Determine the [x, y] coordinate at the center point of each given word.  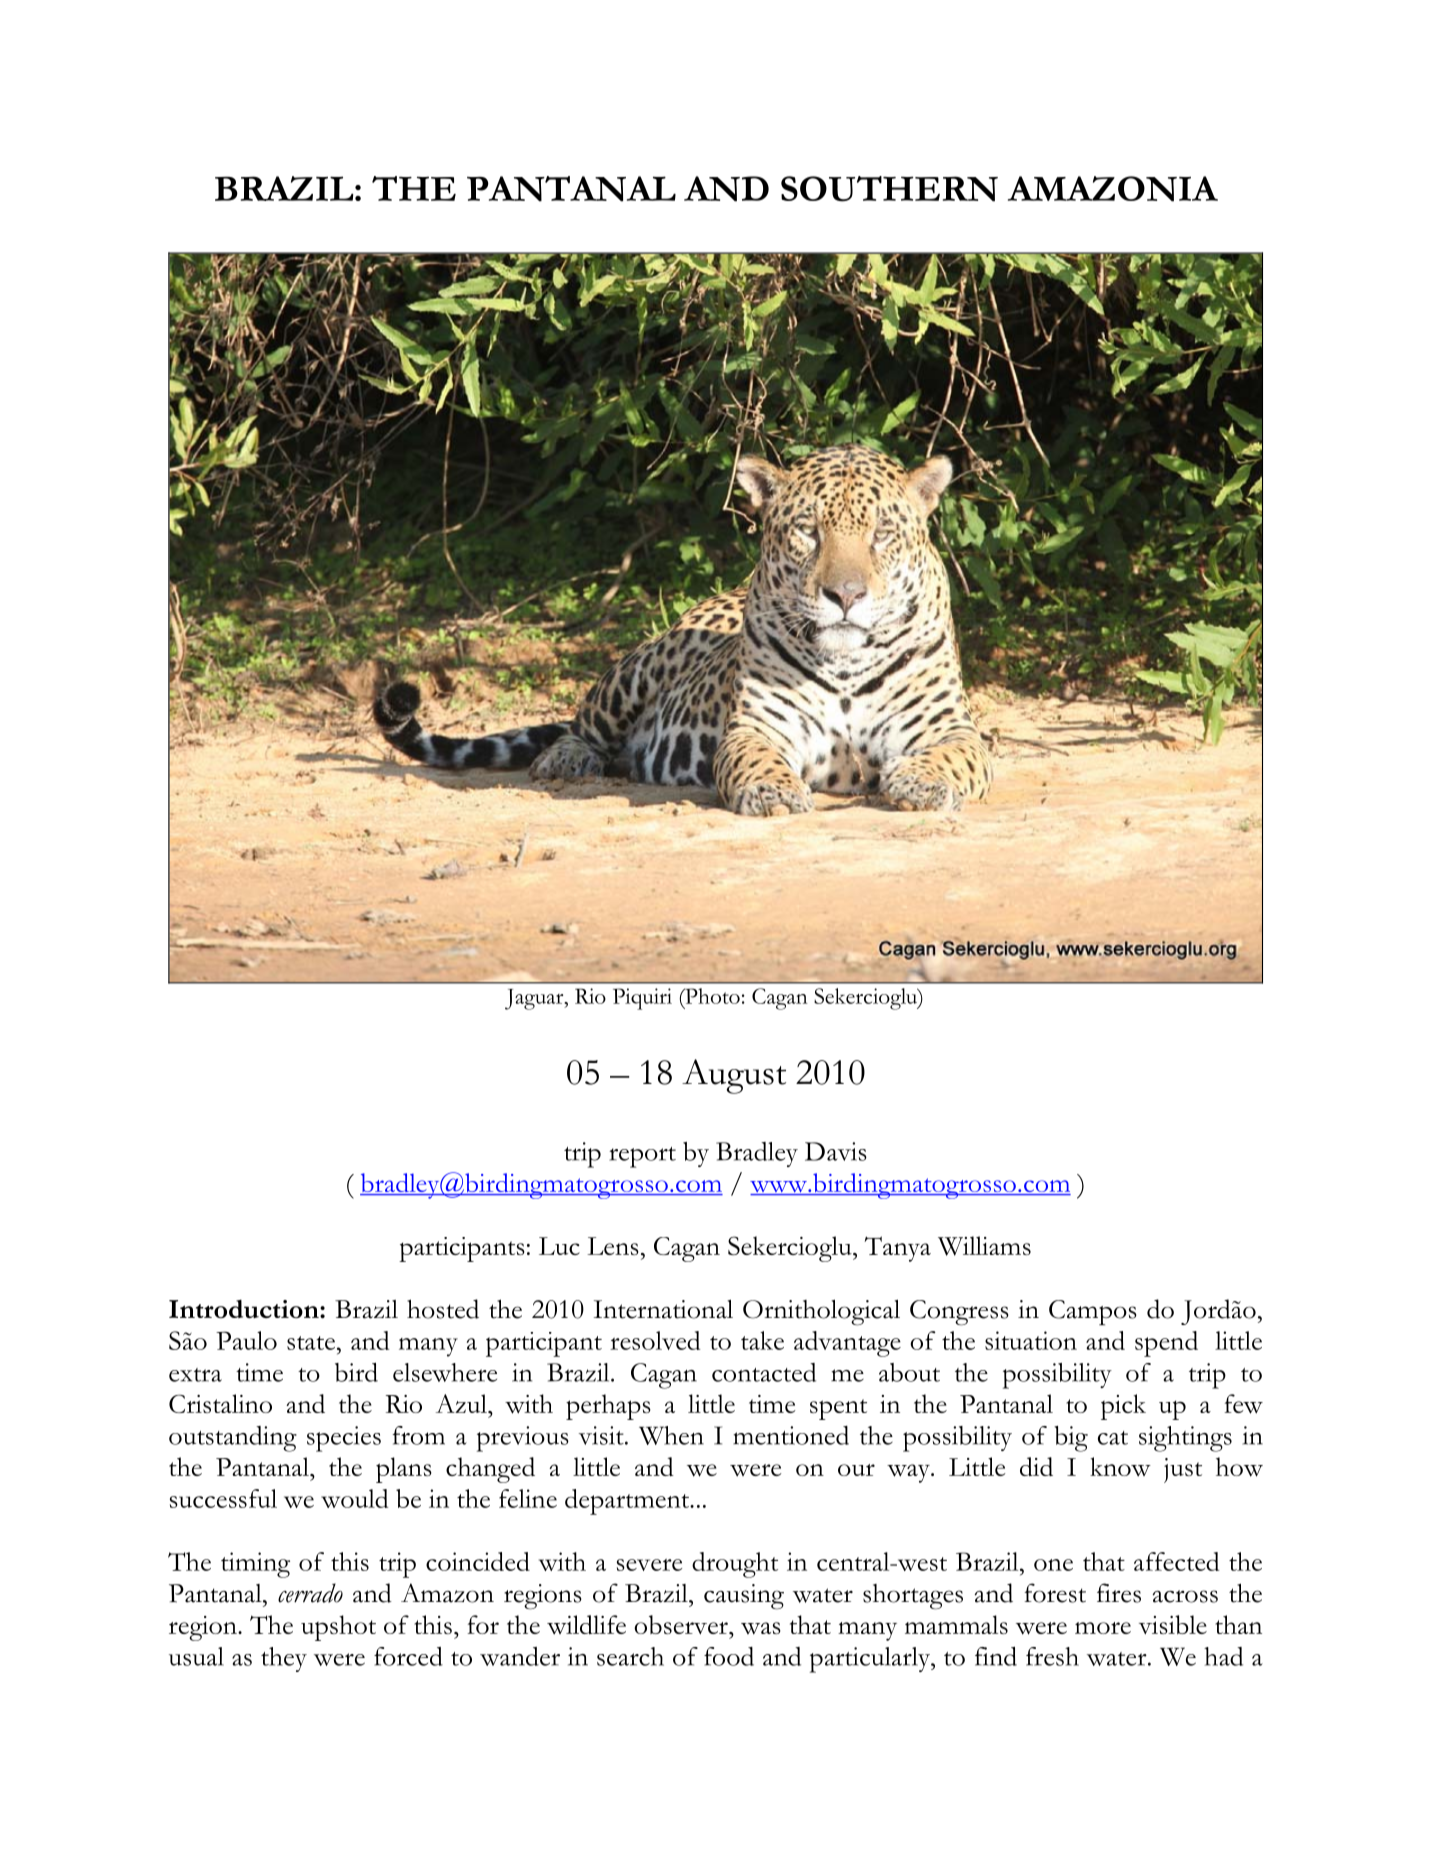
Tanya [897, 1249]
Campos [1093, 1312]
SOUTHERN [889, 189]
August [734, 1076]
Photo [711, 996]
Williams [984, 1246]
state [311, 1343]
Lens [613, 1246]
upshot [338, 1628]
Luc [559, 1246]
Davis [836, 1151]
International [663, 1309]
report [642, 1157]
